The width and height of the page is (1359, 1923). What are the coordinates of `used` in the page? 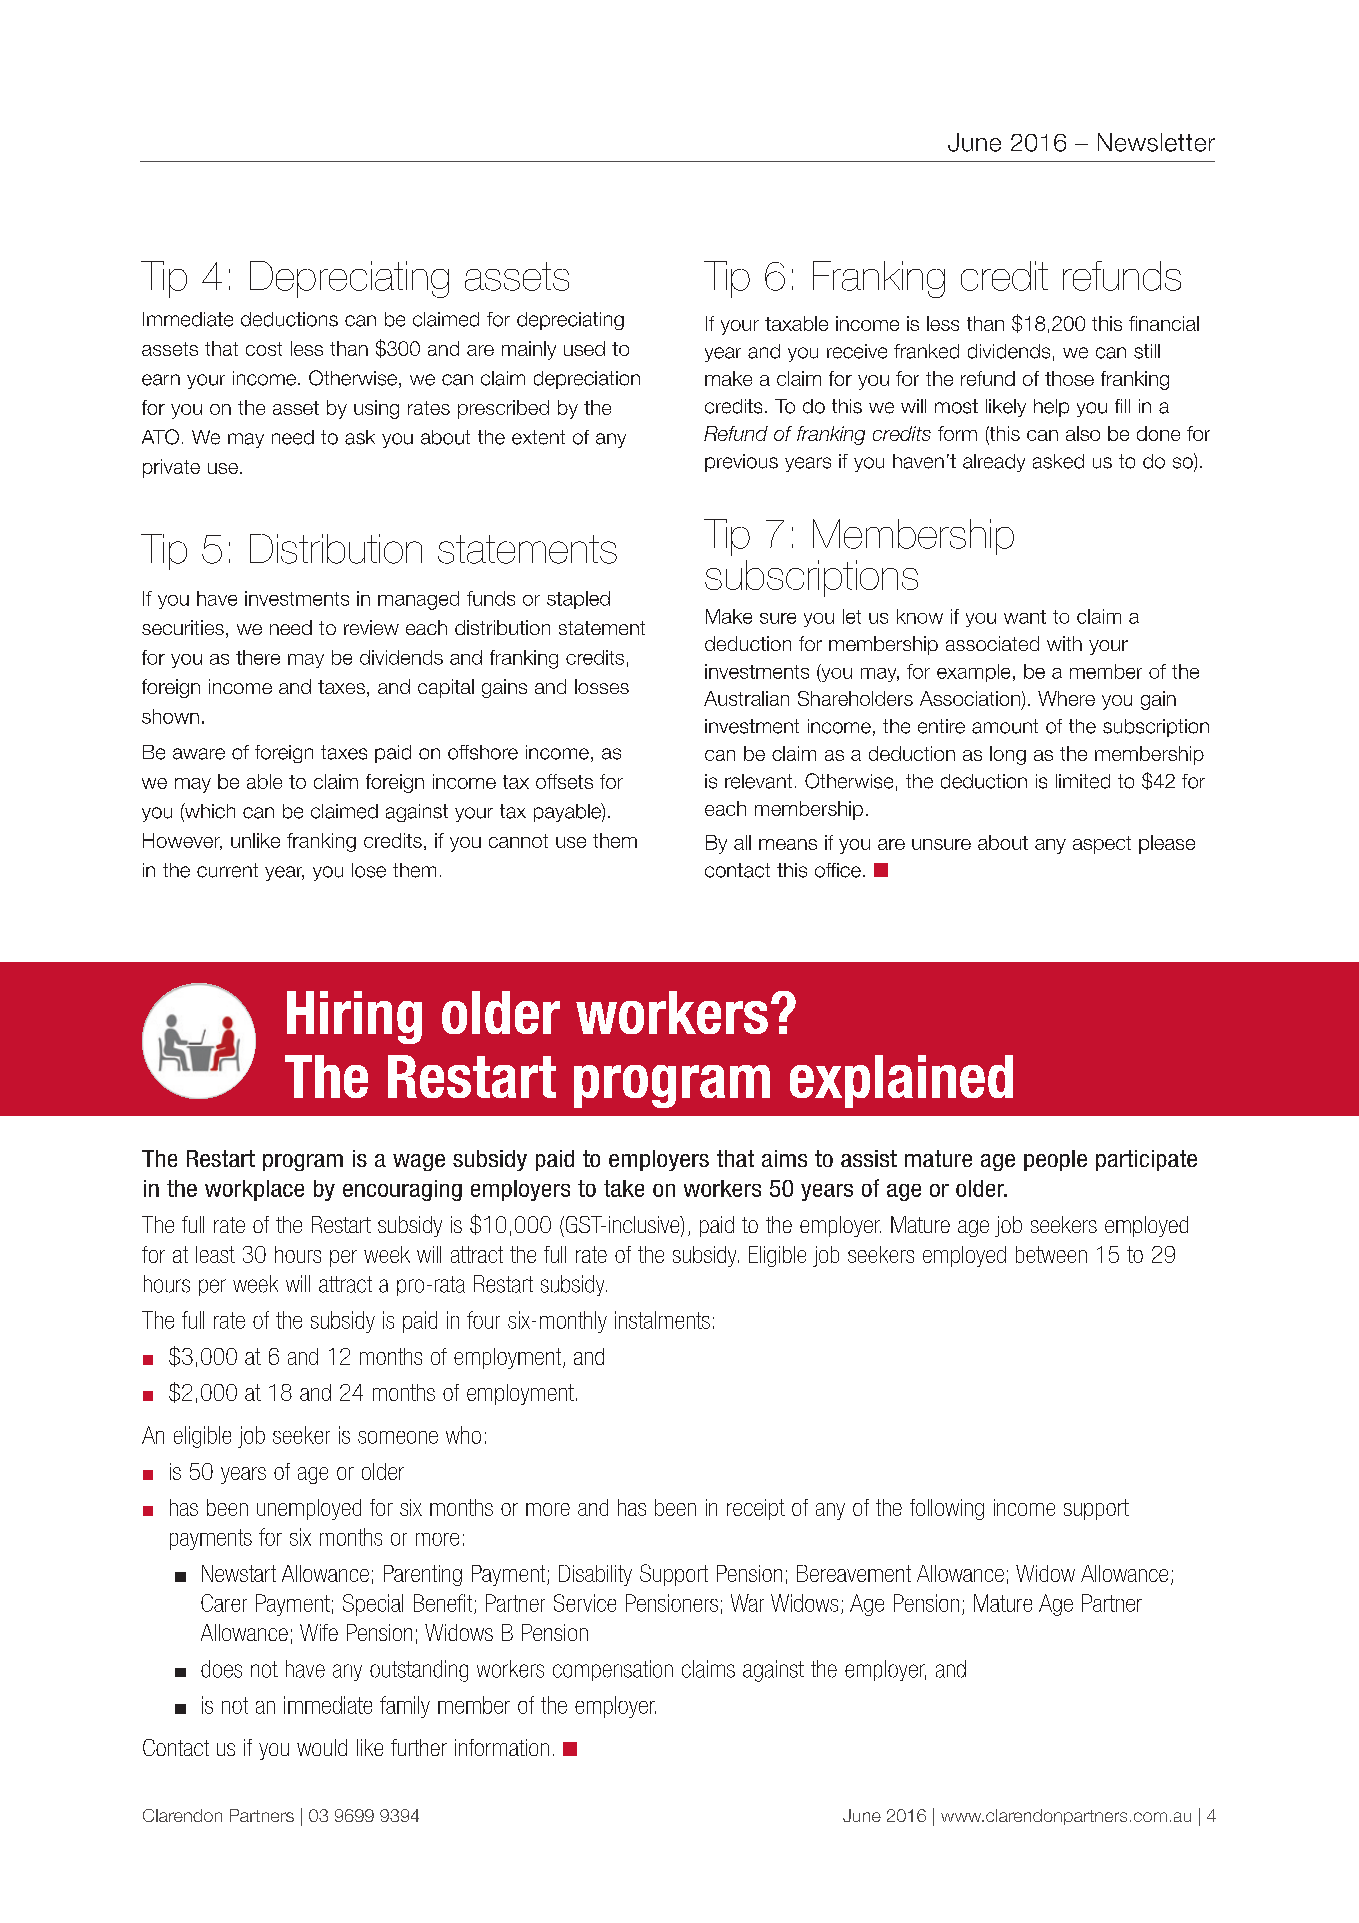 It's located at (584, 348).
